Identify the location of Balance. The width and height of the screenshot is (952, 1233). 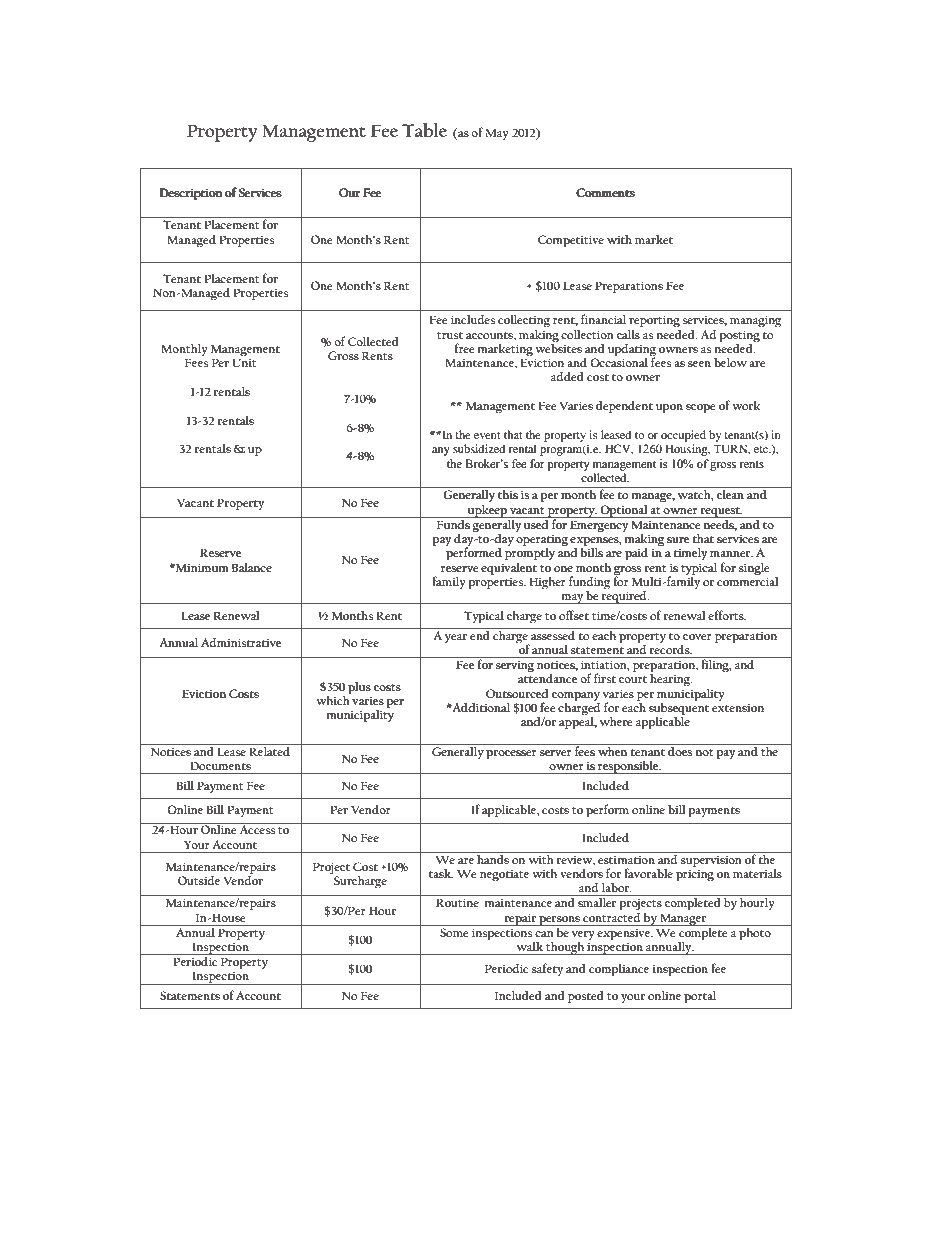
(252, 567).
